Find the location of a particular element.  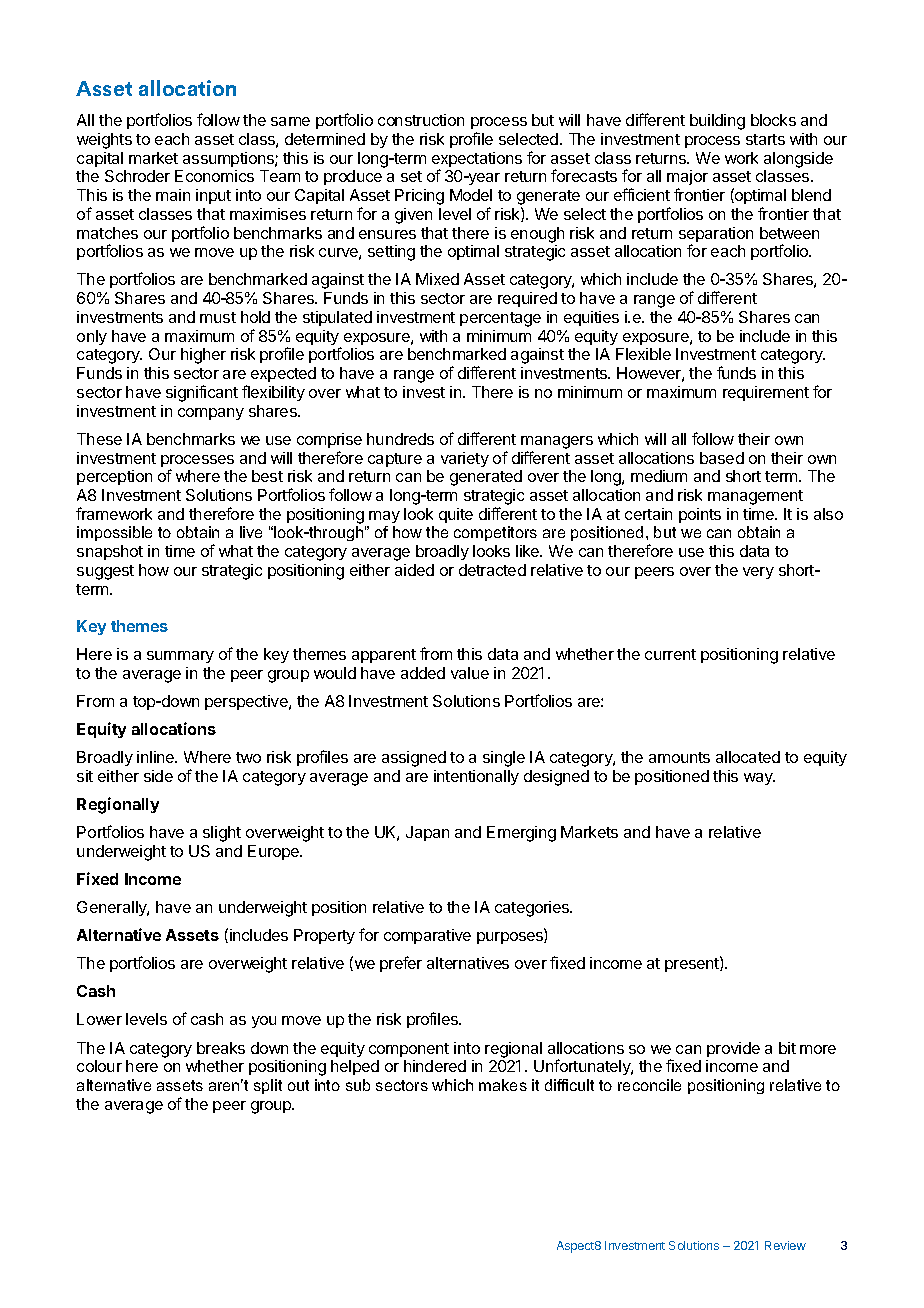

current is located at coordinates (670, 654).
